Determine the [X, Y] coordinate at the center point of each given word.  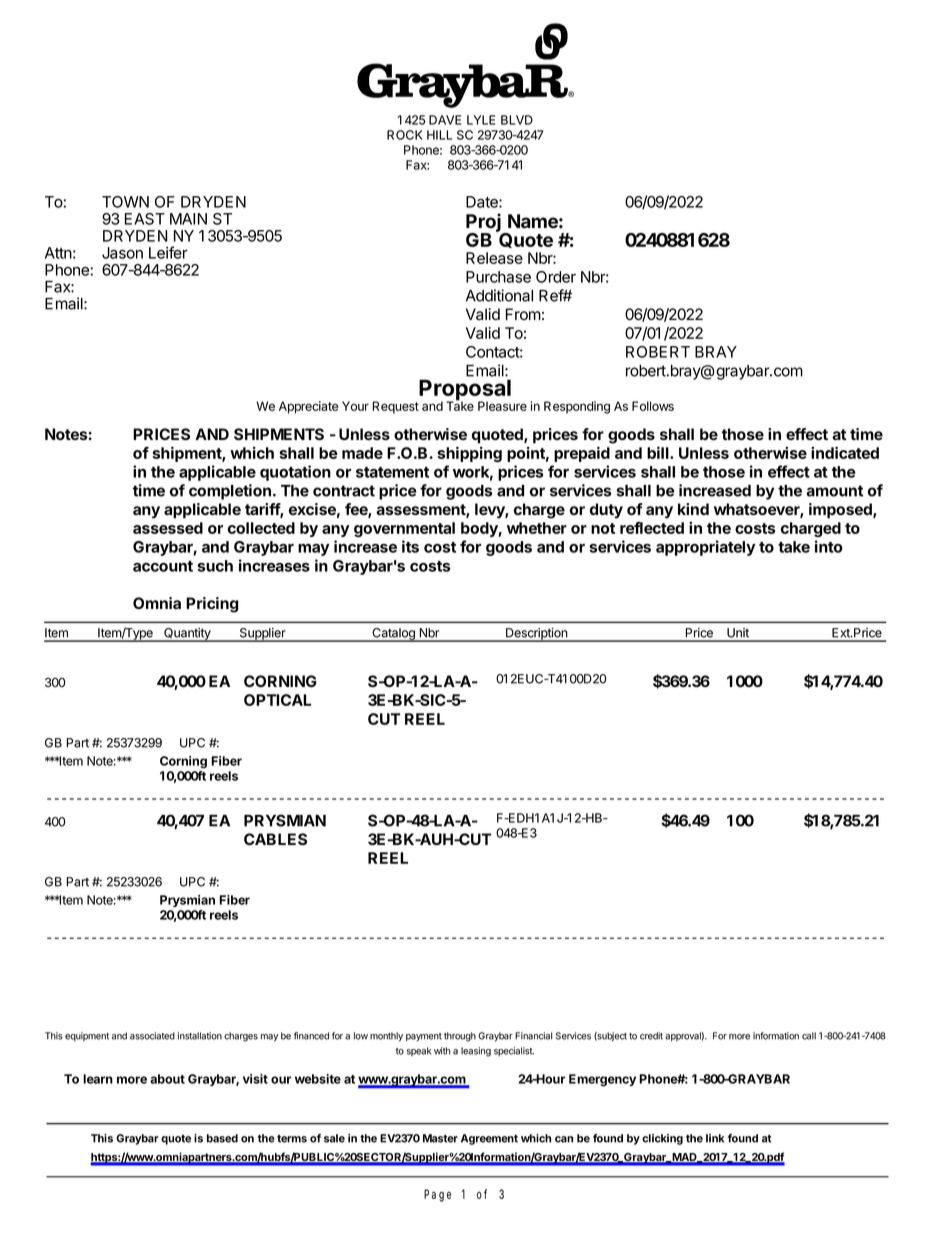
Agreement [489, 1139]
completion [230, 492]
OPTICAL [277, 700]
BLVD [517, 120]
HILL [439, 135]
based [222, 1138]
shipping [469, 454]
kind [693, 509]
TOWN [125, 202]
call [809, 1036]
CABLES [275, 839]
